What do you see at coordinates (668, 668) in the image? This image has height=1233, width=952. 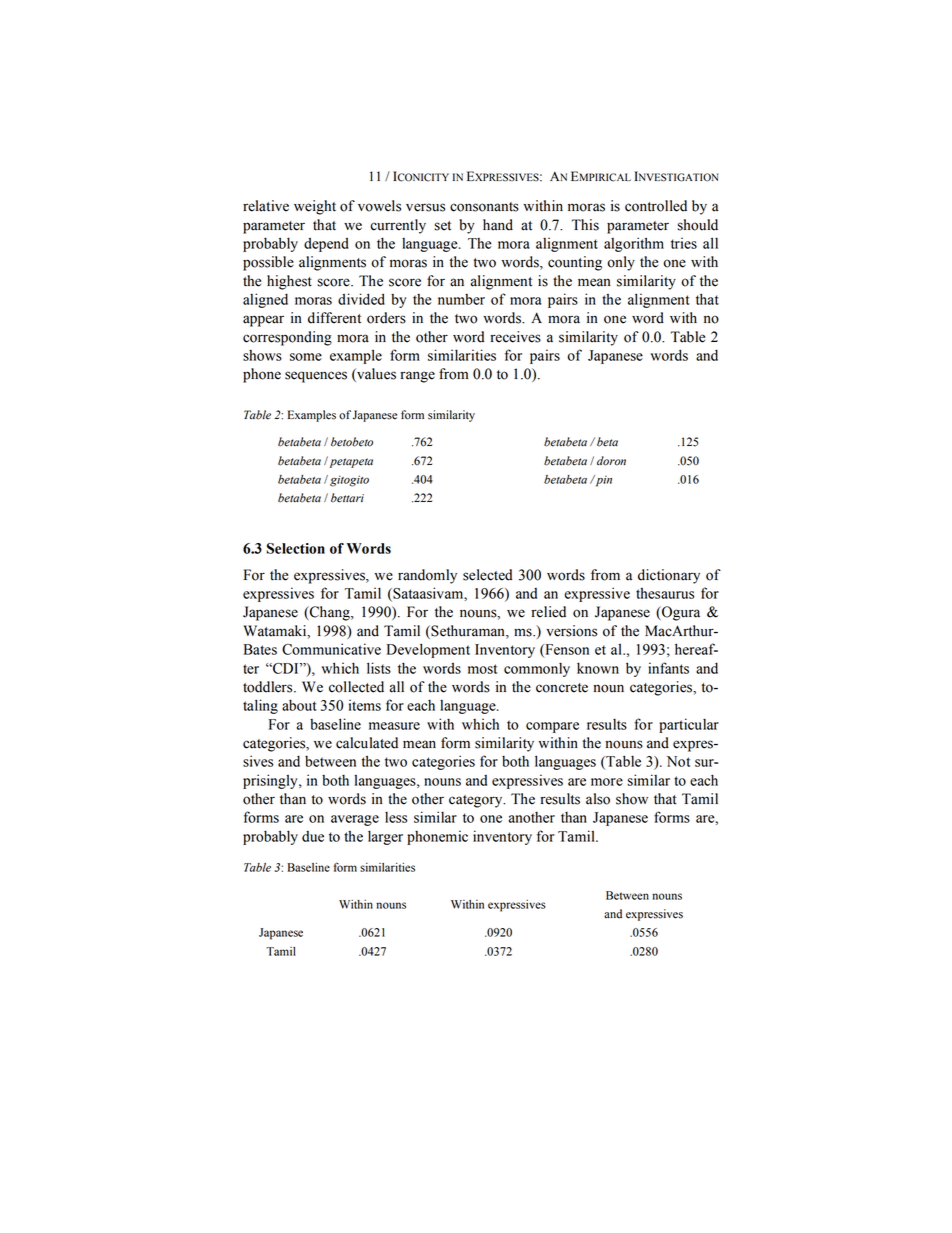 I see `infants` at bounding box center [668, 668].
